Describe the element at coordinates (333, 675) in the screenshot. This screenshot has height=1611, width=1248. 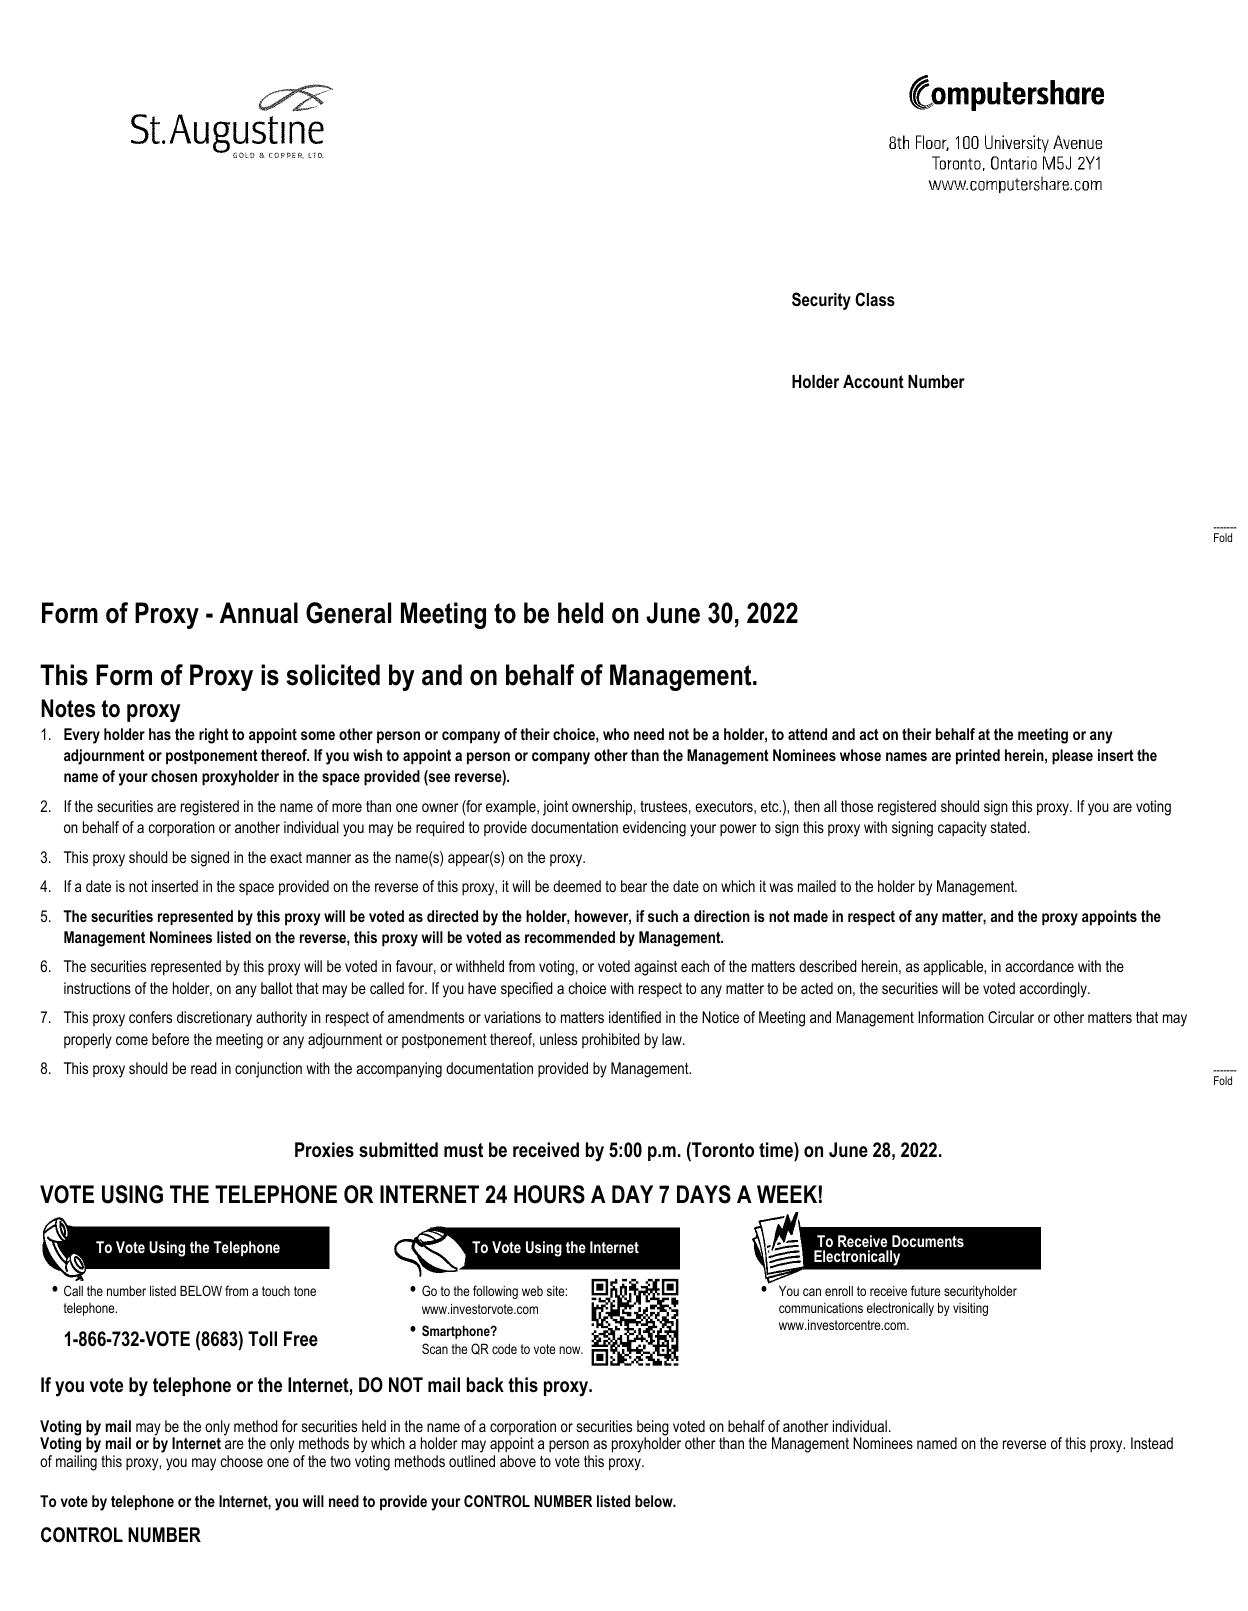
I see `solicited` at that location.
